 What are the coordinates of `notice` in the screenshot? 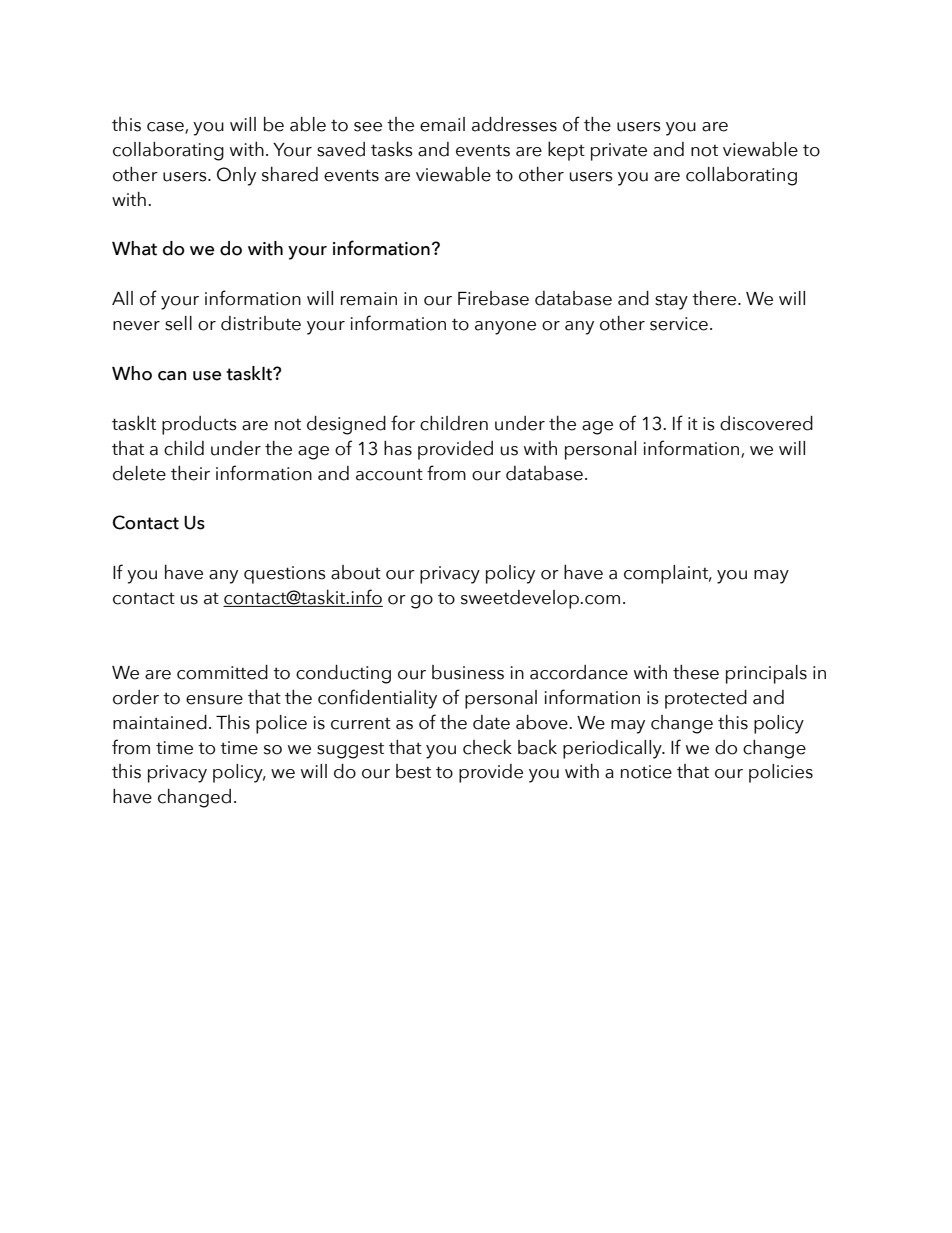 It's located at (646, 772).
